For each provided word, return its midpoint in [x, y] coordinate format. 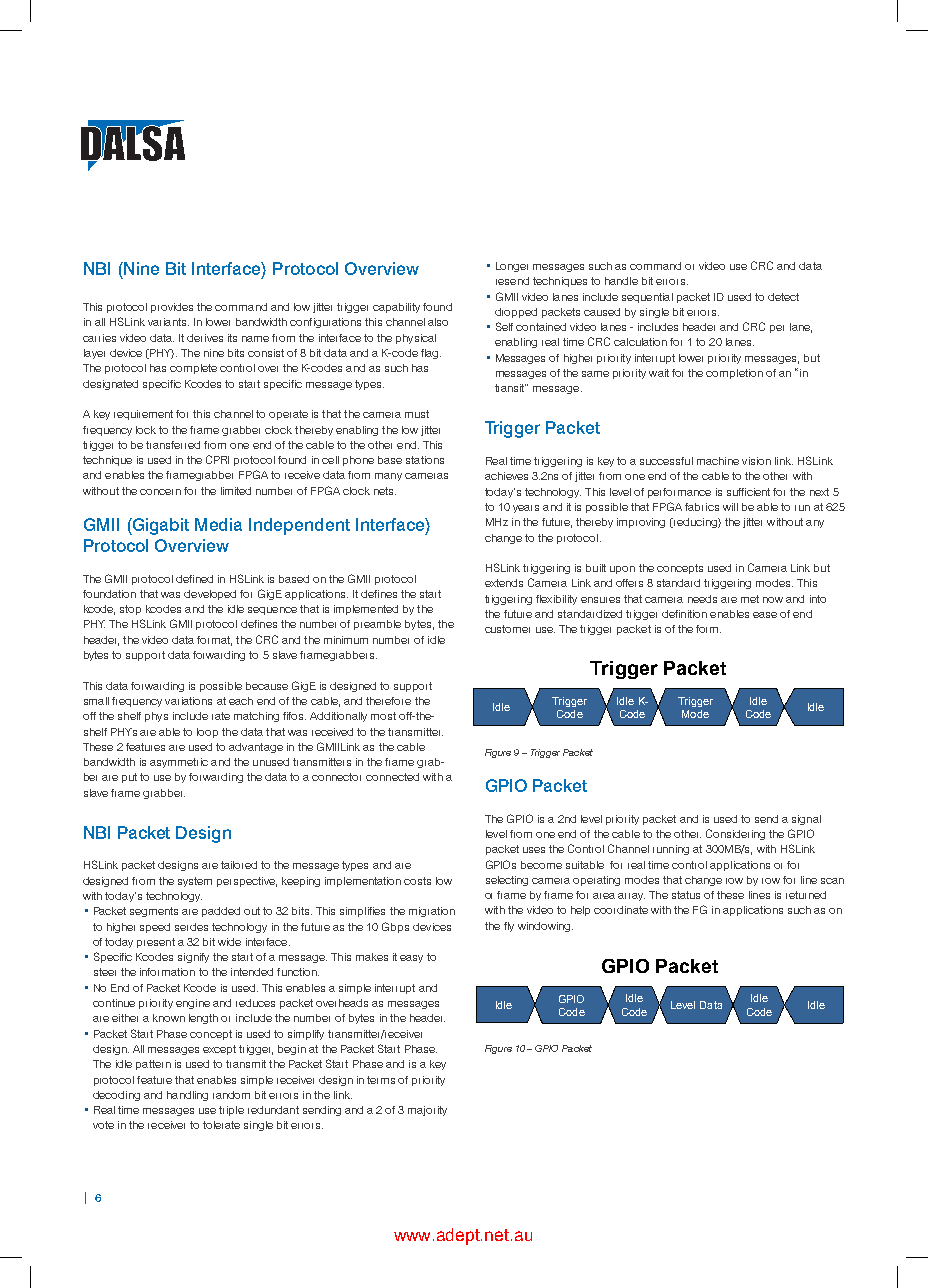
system [195, 882]
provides [172, 308]
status [686, 895]
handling [187, 1096]
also [438, 322]
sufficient [748, 492]
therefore [388, 701]
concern [160, 492]
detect [783, 297]
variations [188, 701]
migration [432, 912]
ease [765, 615]
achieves [506, 476]
